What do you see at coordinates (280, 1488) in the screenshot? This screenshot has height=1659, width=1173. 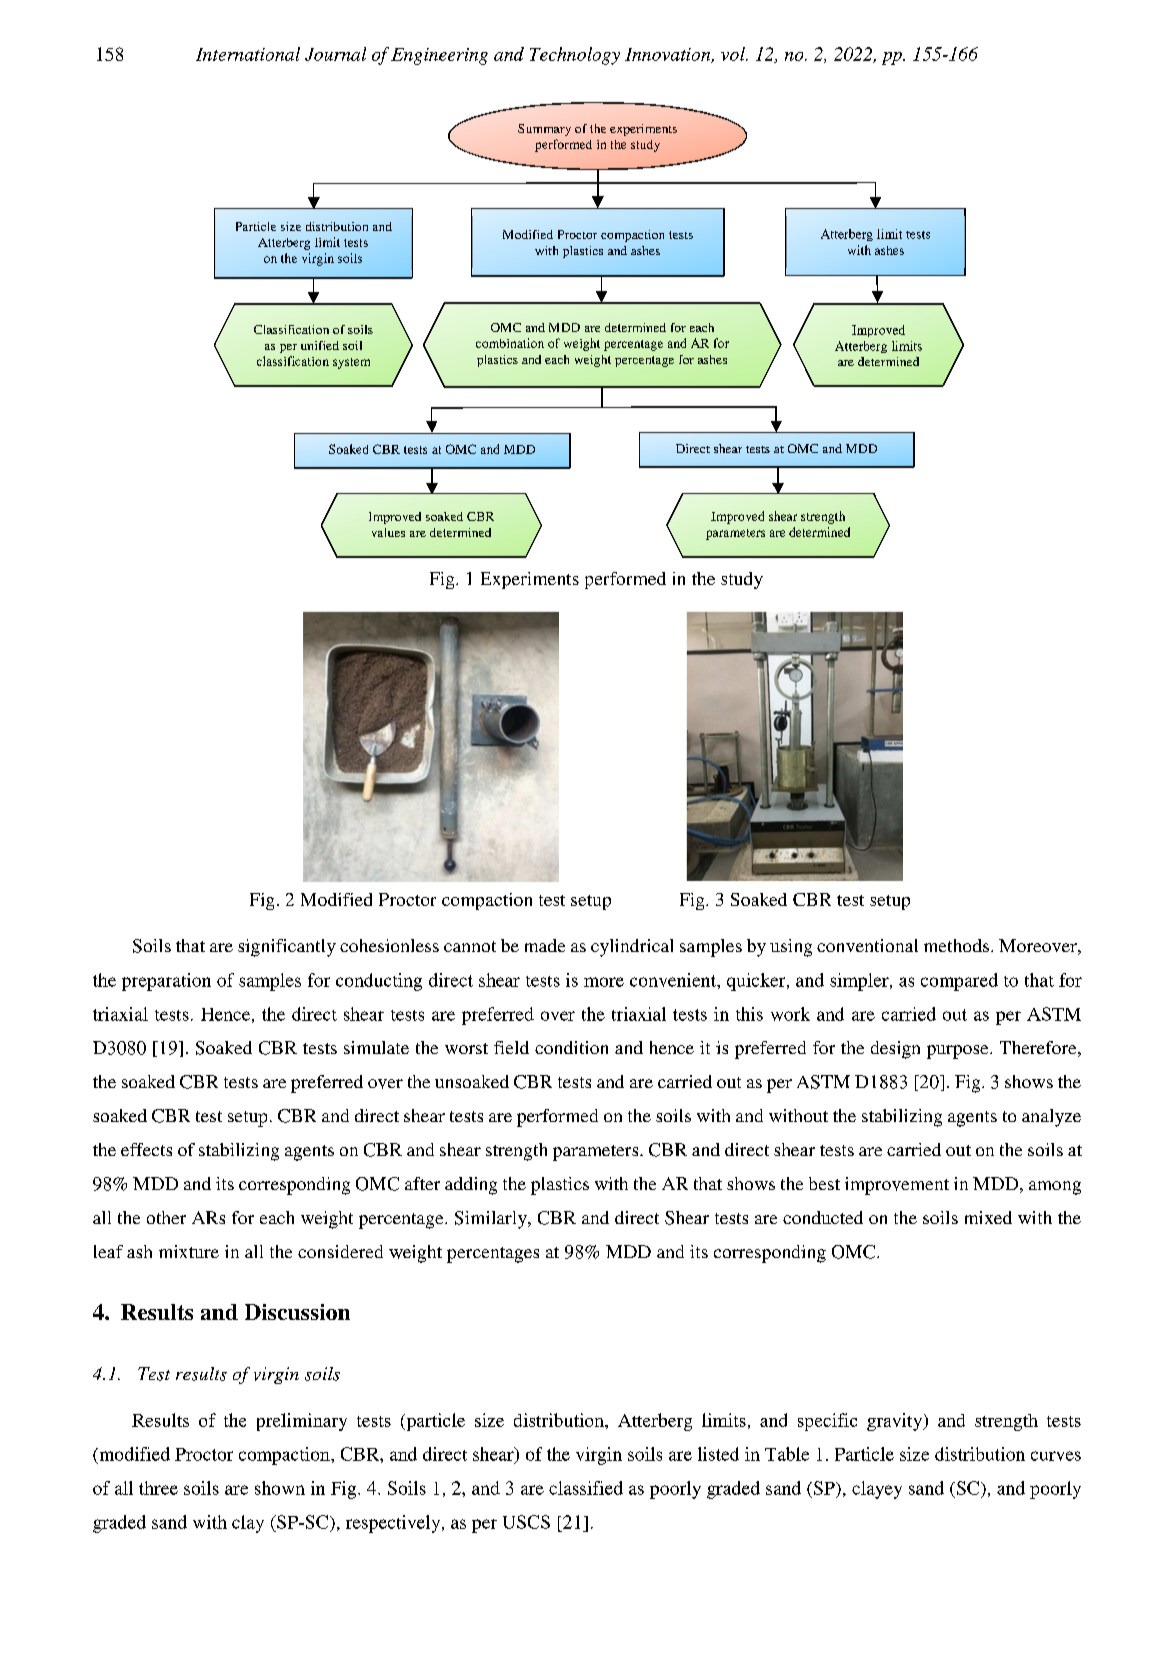 I see `shown` at bounding box center [280, 1488].
